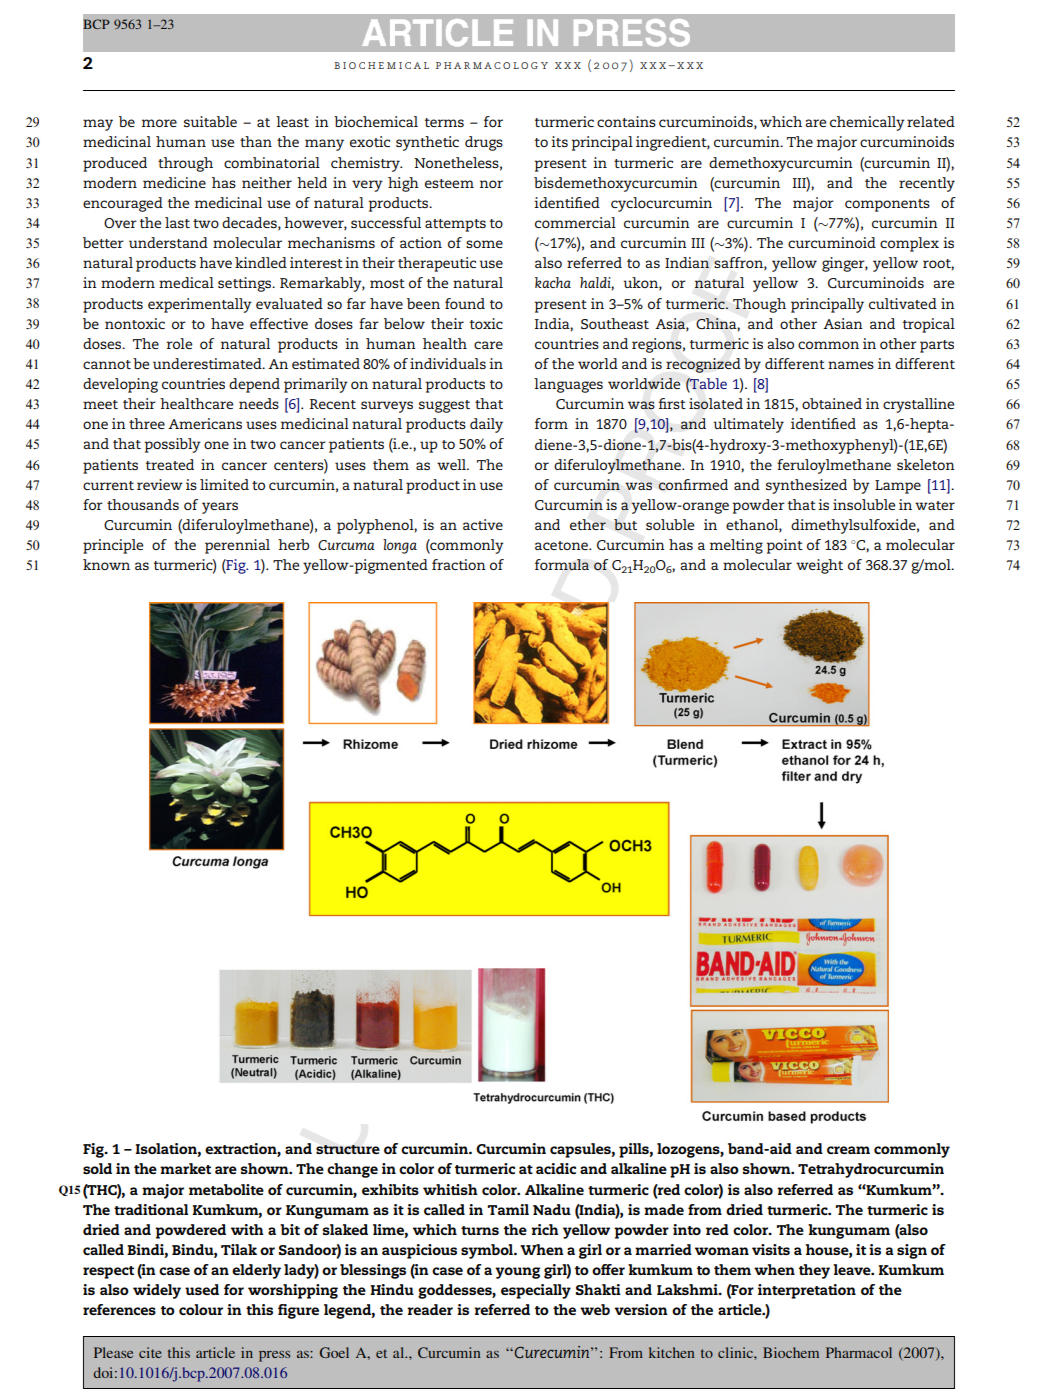 The image size is (1046, 1395). What do you see at coordinates (201, 1309) in the document?
I see `colour` at bounding box center [201, 1309].
